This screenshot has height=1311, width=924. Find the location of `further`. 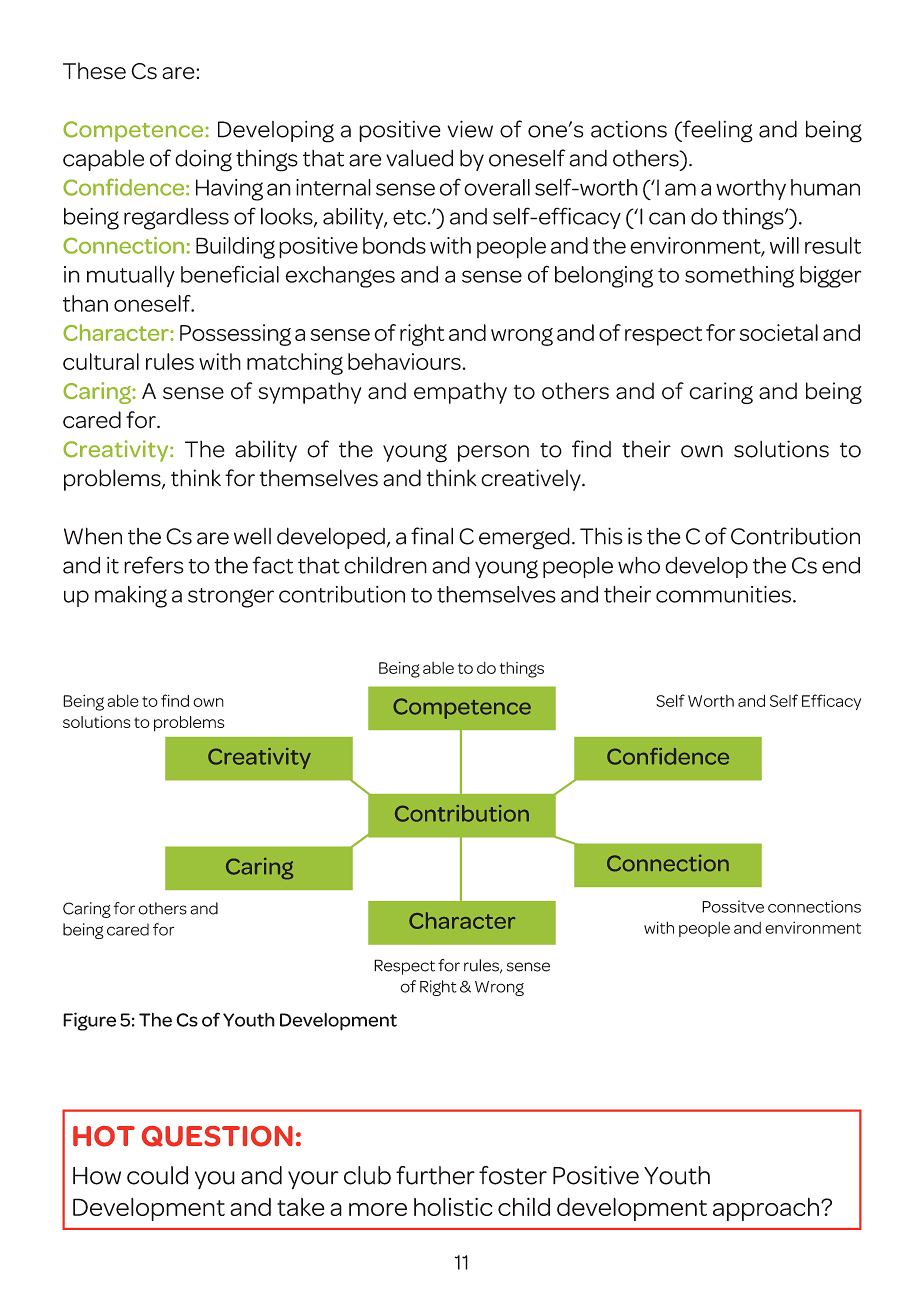

further is located at coordinates (435, 1175).
